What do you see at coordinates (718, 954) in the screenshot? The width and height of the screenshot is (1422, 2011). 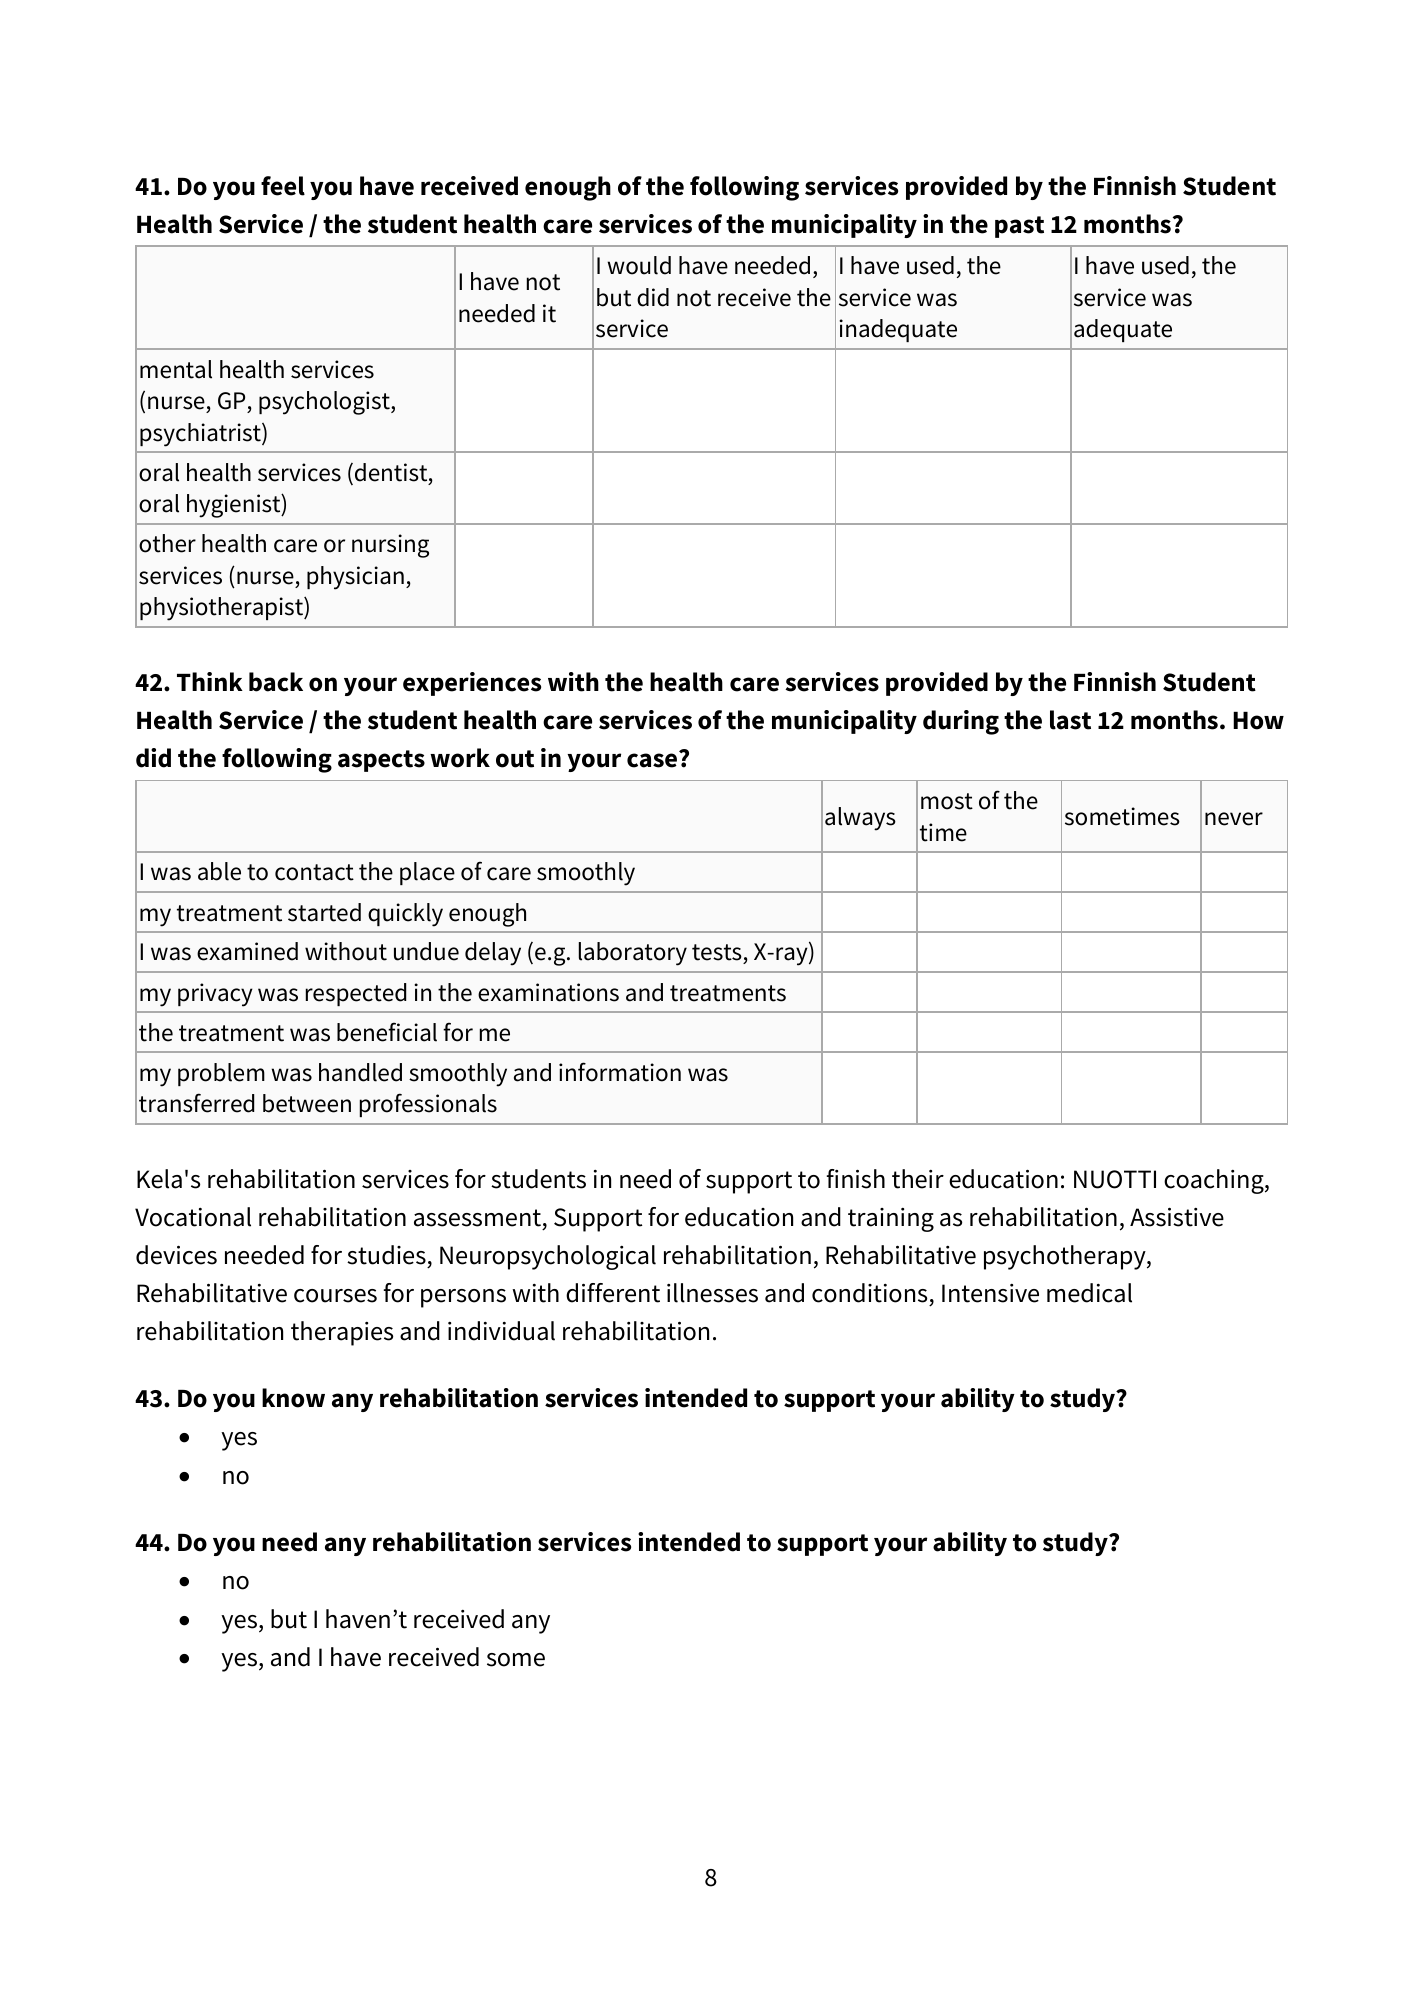 I see `tests` at bounding box center [718, 954].
